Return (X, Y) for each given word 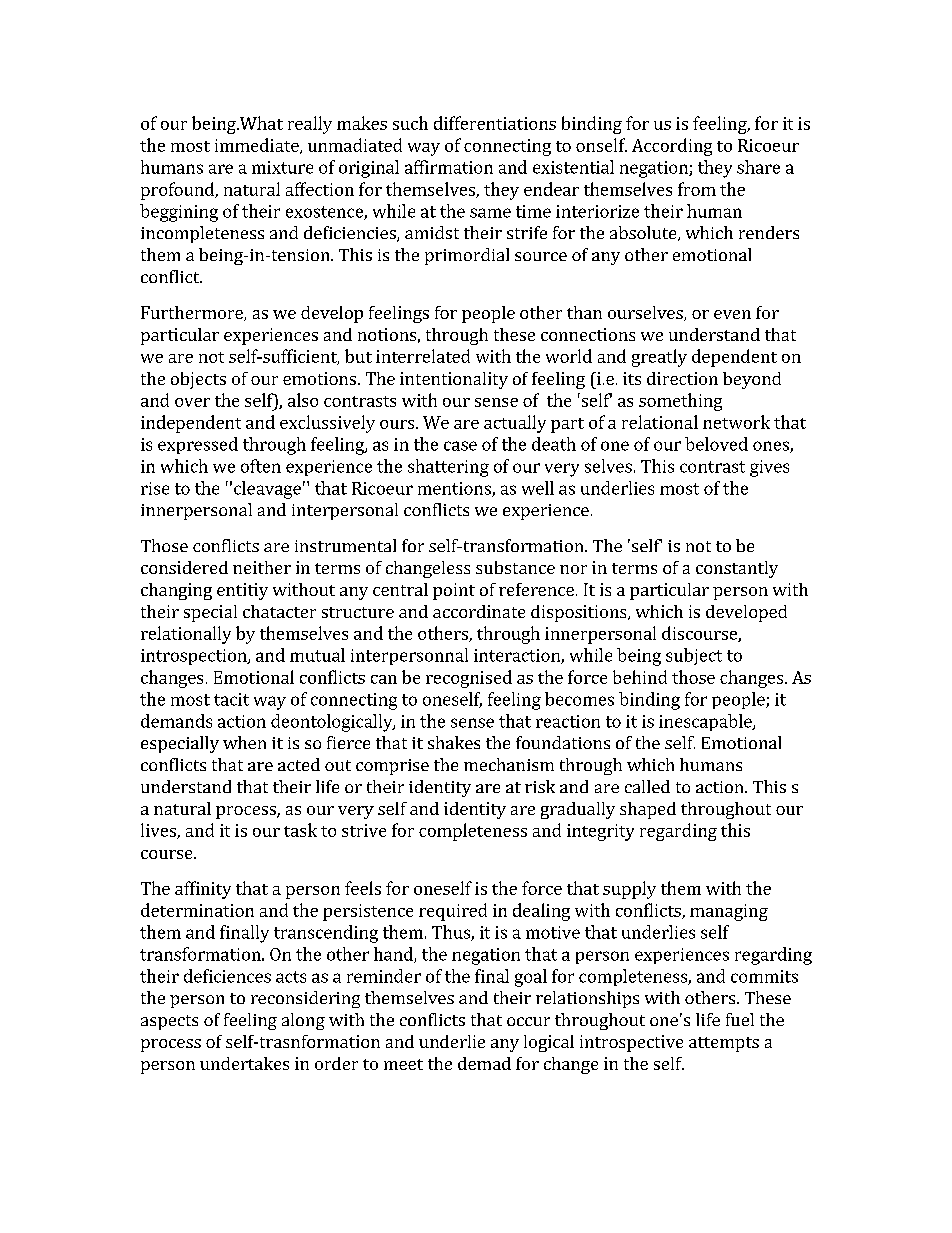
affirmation (449, 167)
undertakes (244, 1063)
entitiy (242, 591)
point (454, 591)
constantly (737, 569)
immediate (258, 146)
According (672, 147)
